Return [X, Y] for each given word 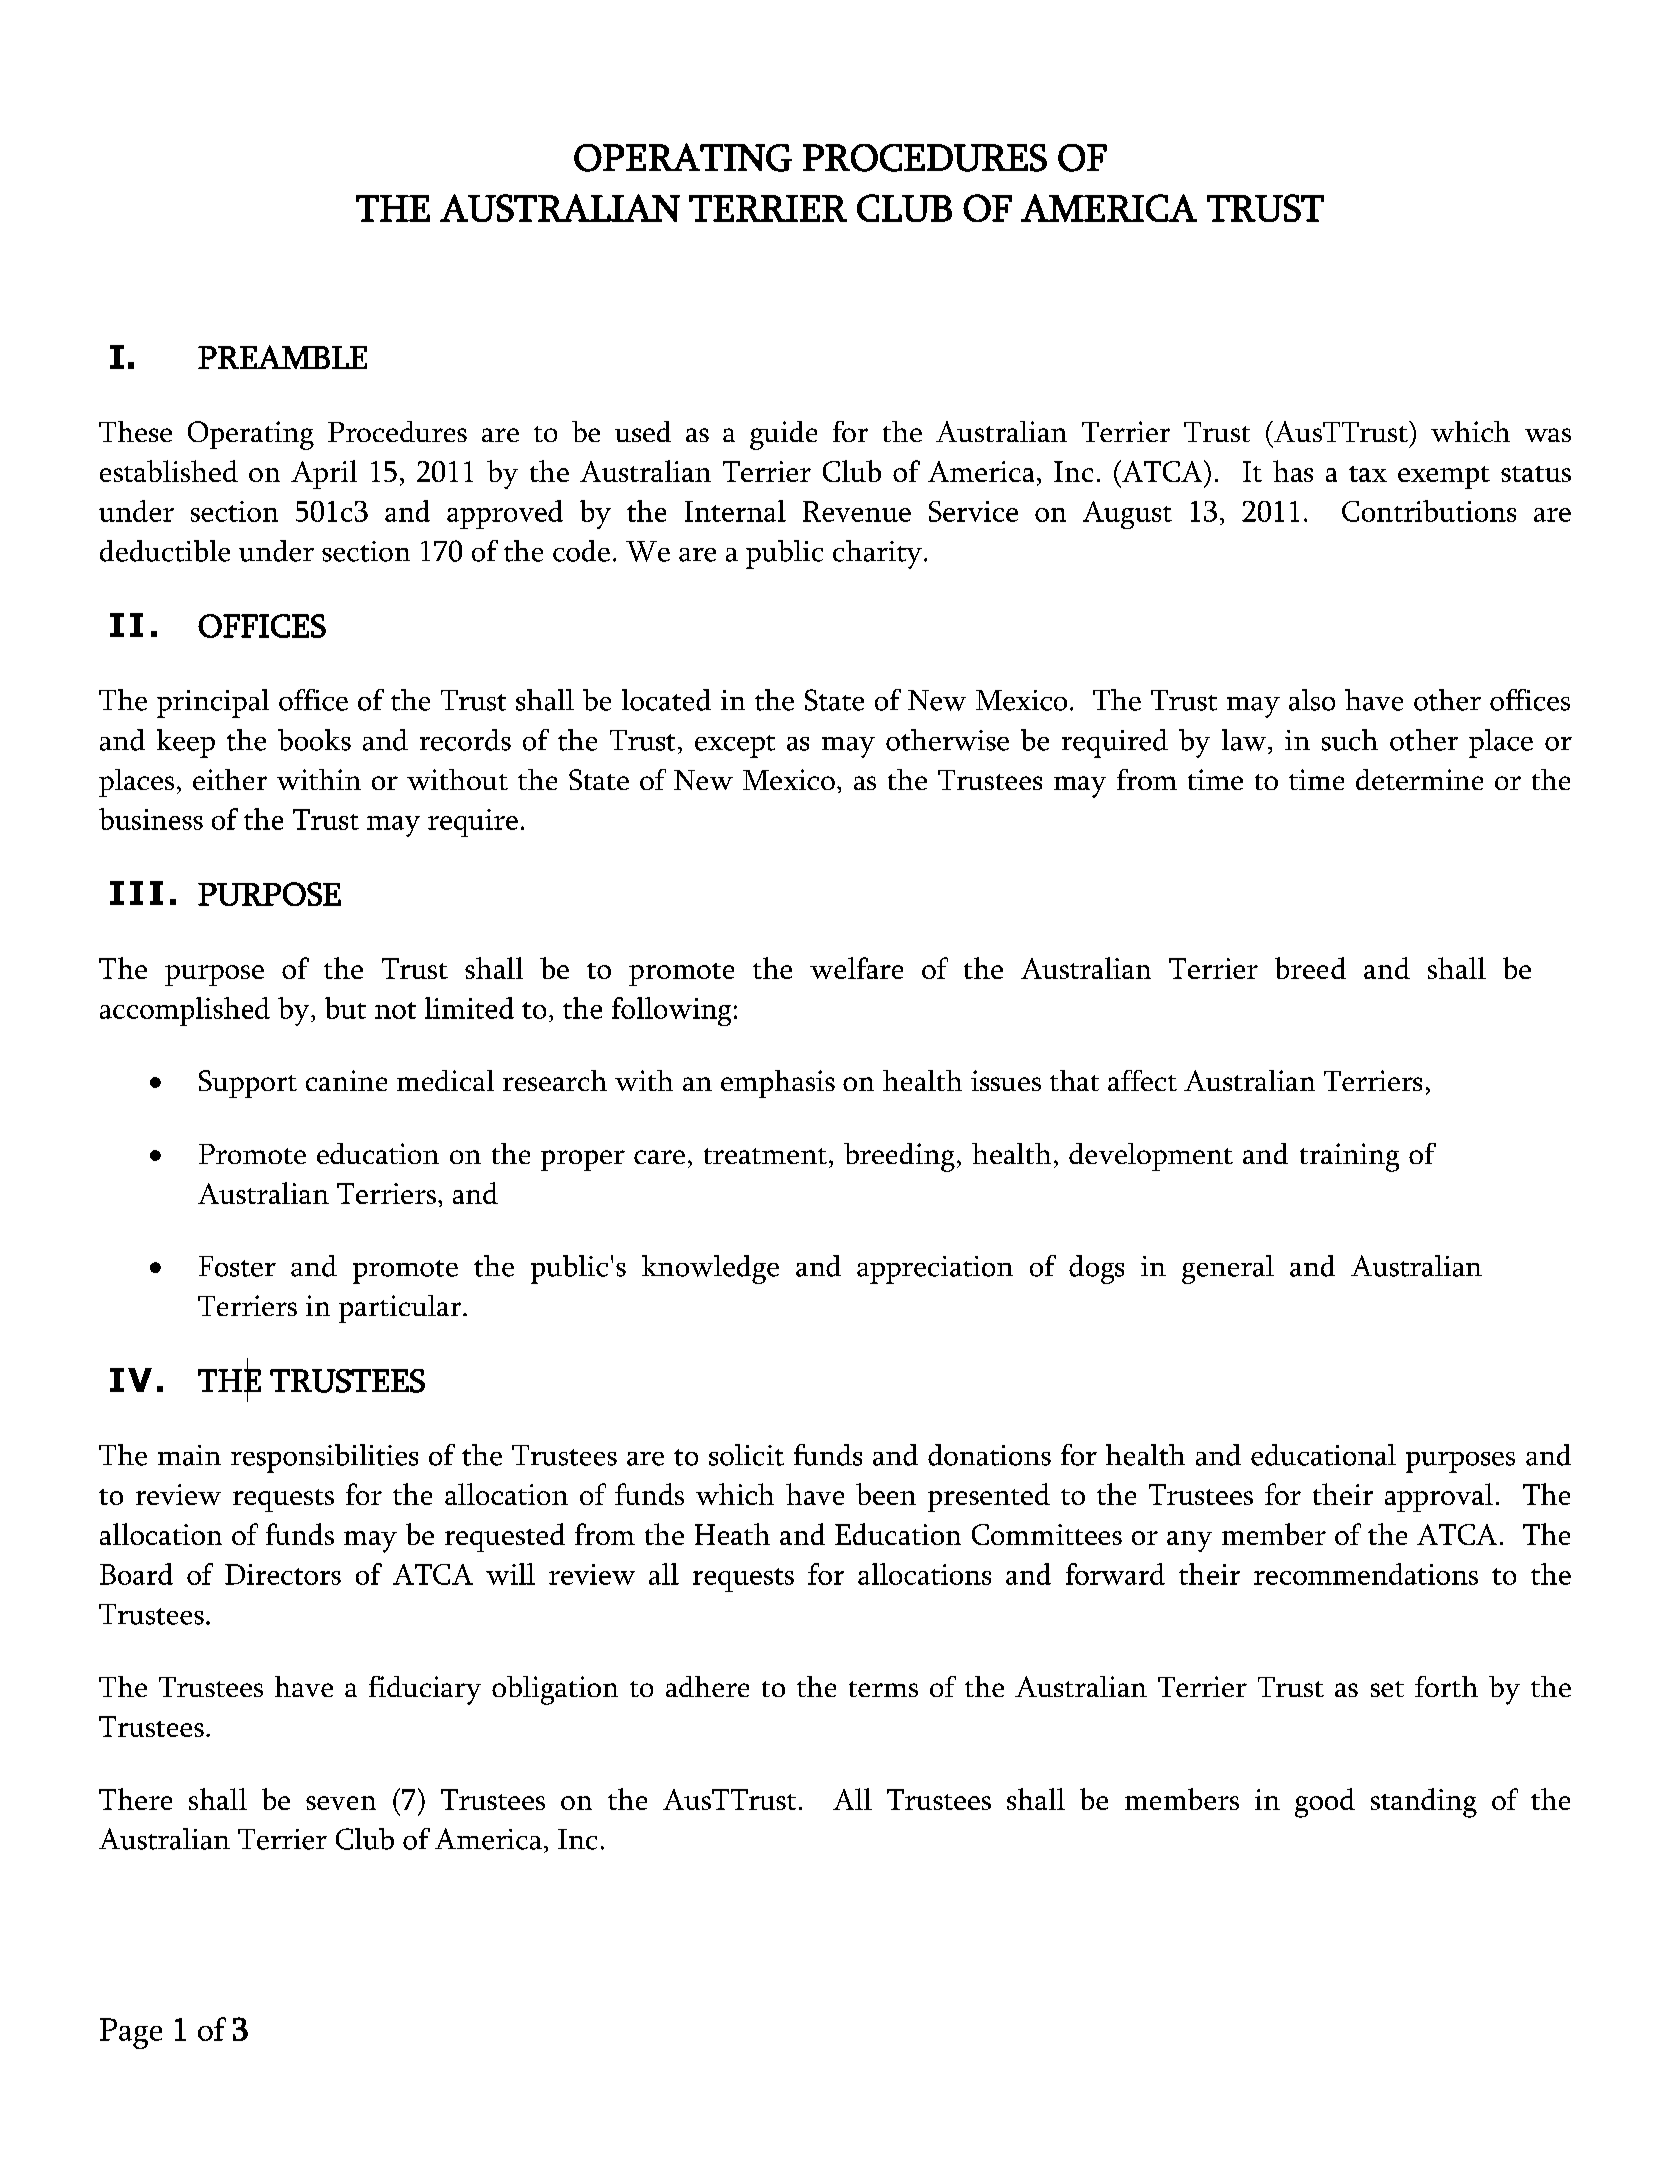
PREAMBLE [282, 357]
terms [883, 1689]
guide [783, 435]
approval [1439, 1497]
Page [131, 2033]
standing [1424, 1803]
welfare [856, 968]
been [886, 1494]
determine [1419, 779]
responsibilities [324, 1458]
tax [1368, 474]
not [395, 1010]
